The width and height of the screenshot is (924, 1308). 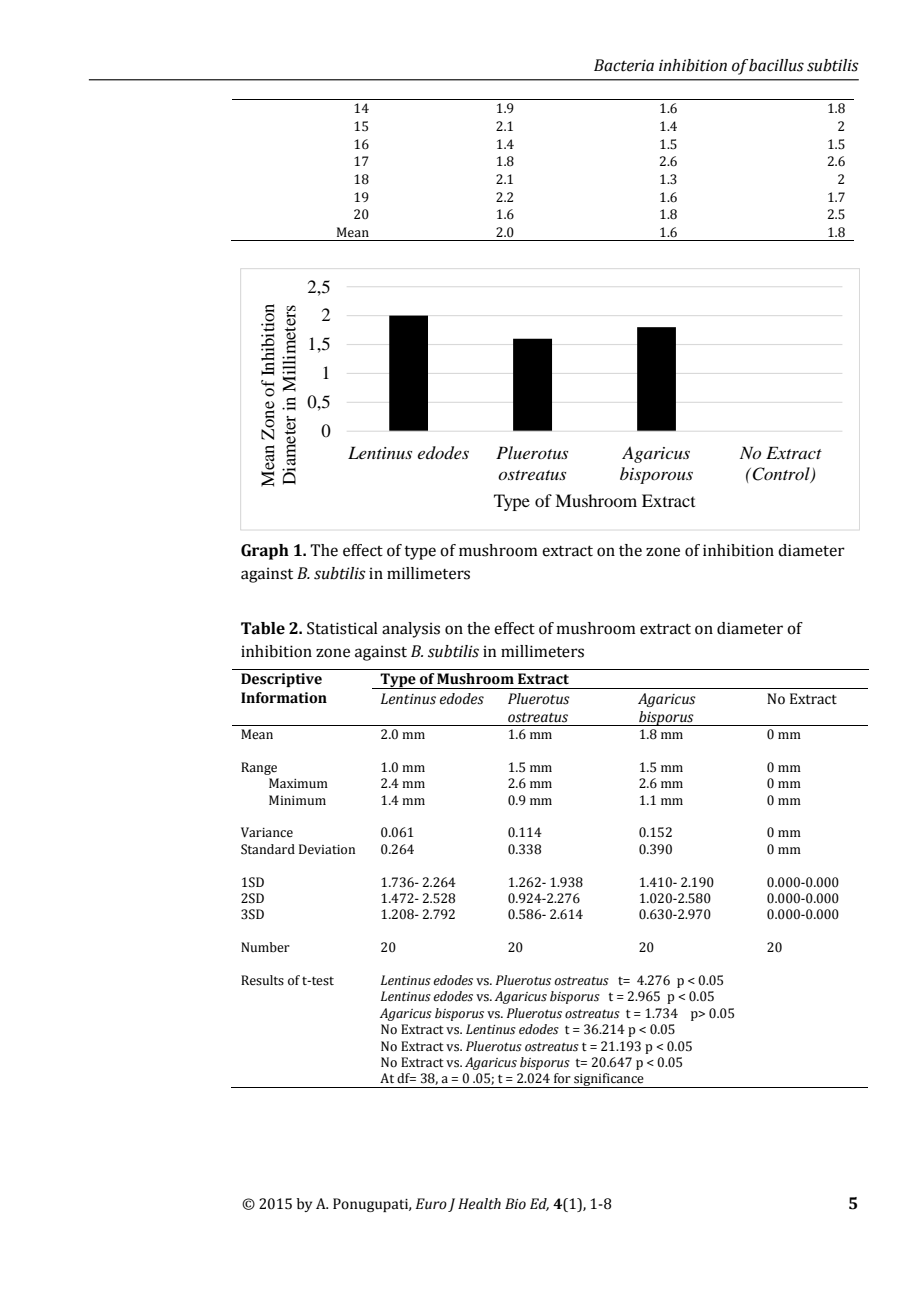 I want to click on Bacteria, so click(x=624, y=65).
